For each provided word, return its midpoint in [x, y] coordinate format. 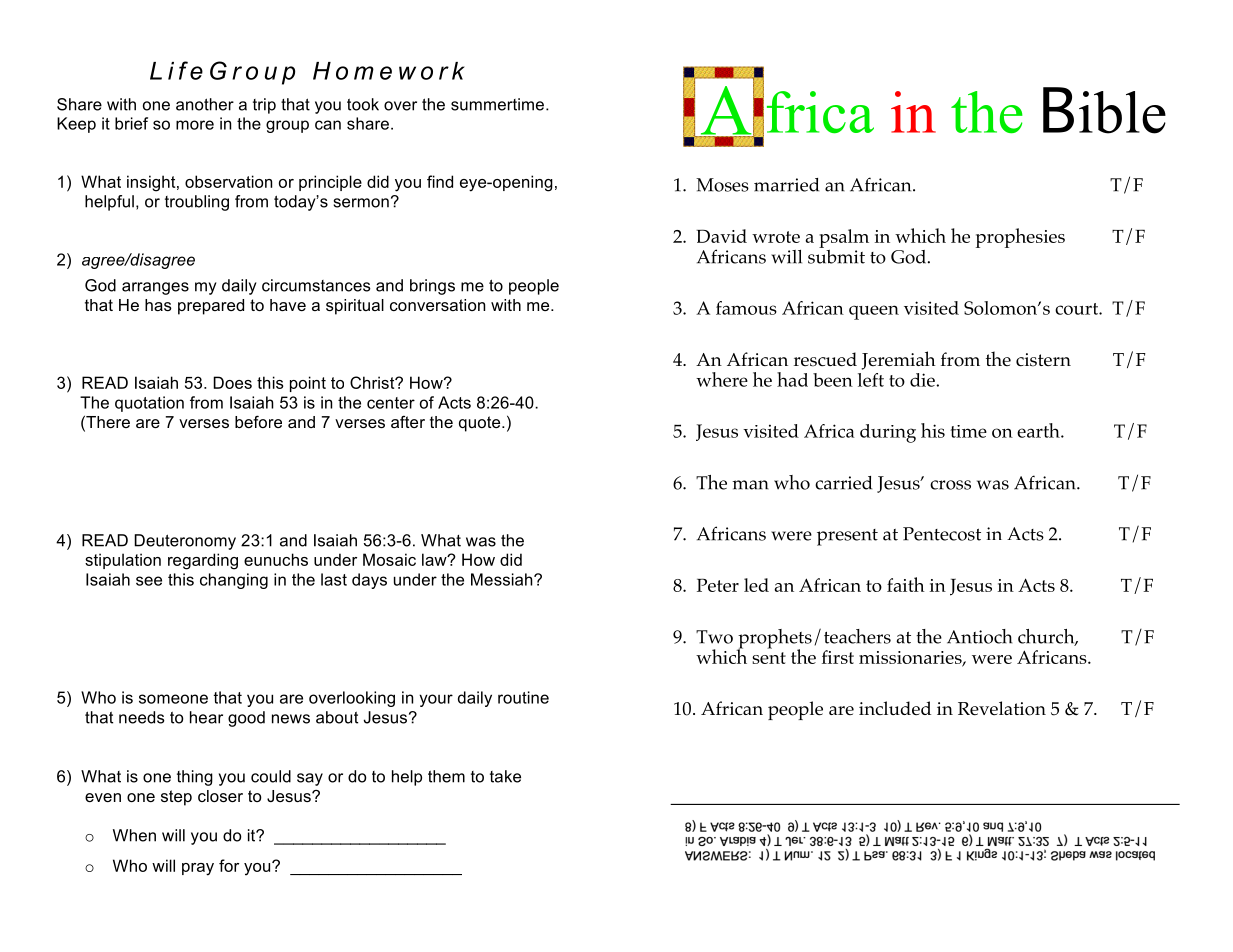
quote [481, 424]
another [205, 104]
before [258, 421]
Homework [389, 71]
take [505, 776]
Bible [1104, 110]
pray [198, 869]
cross [950, 485]
